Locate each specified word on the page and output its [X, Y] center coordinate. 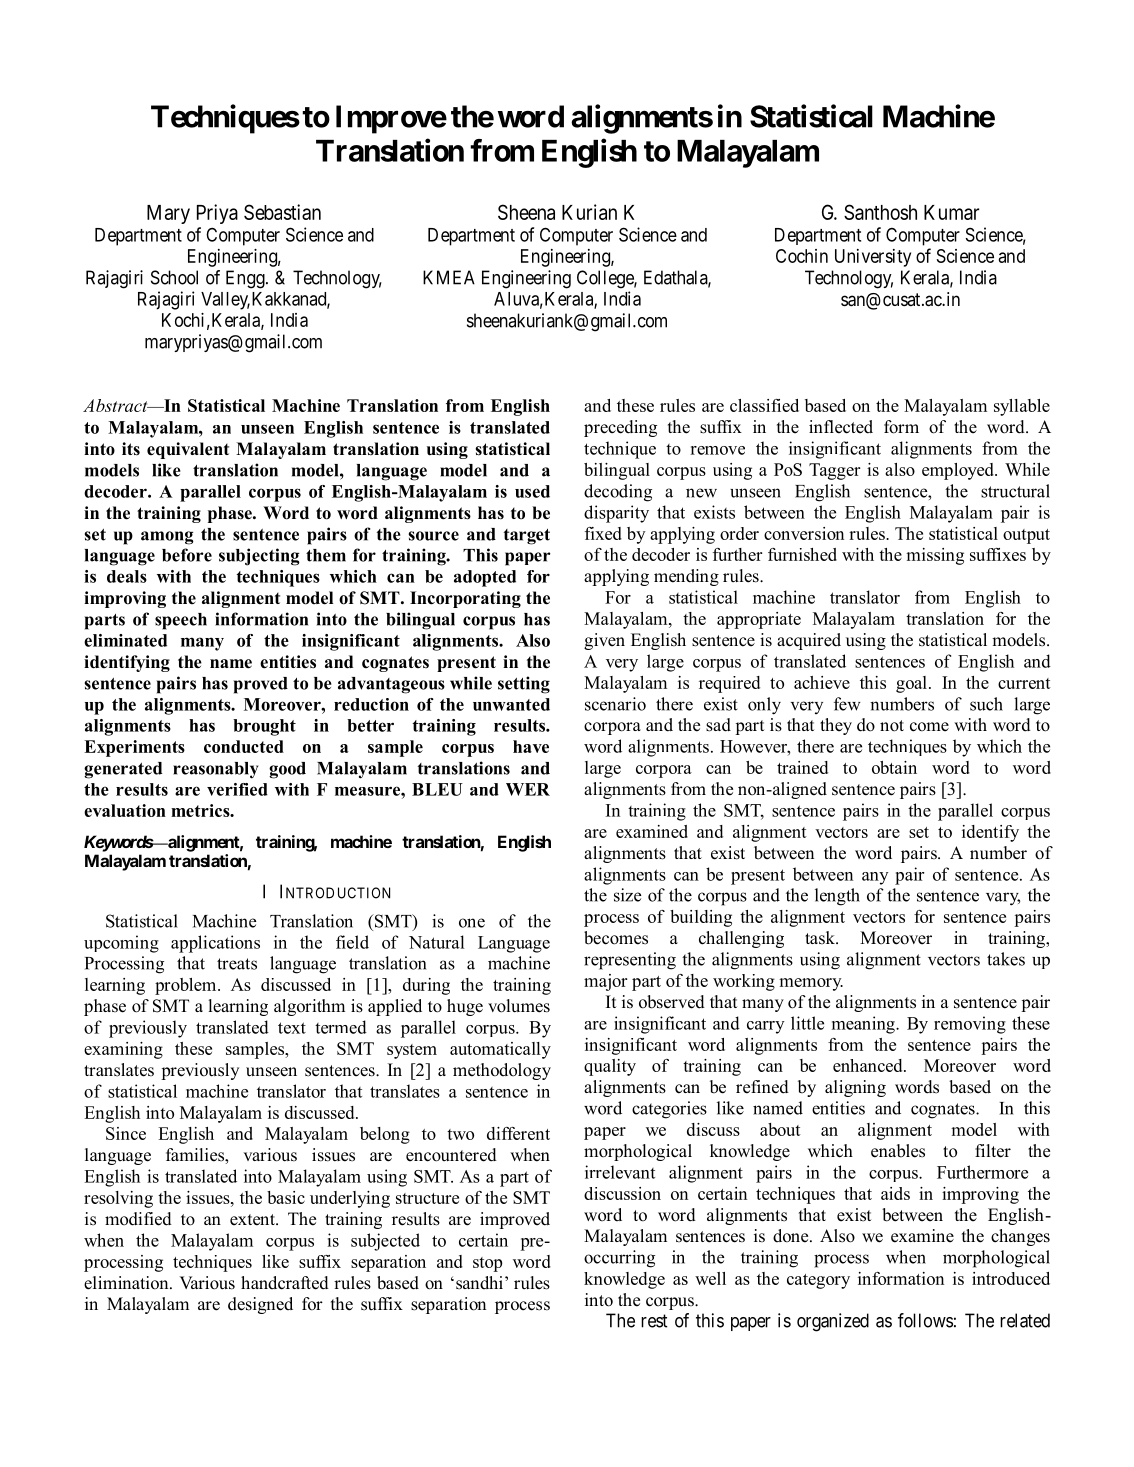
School [174, 277]
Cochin [802, 256]
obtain [894, 767]
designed [260, 1305]
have [531, 746]
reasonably [215, 770]
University [873, 258]
